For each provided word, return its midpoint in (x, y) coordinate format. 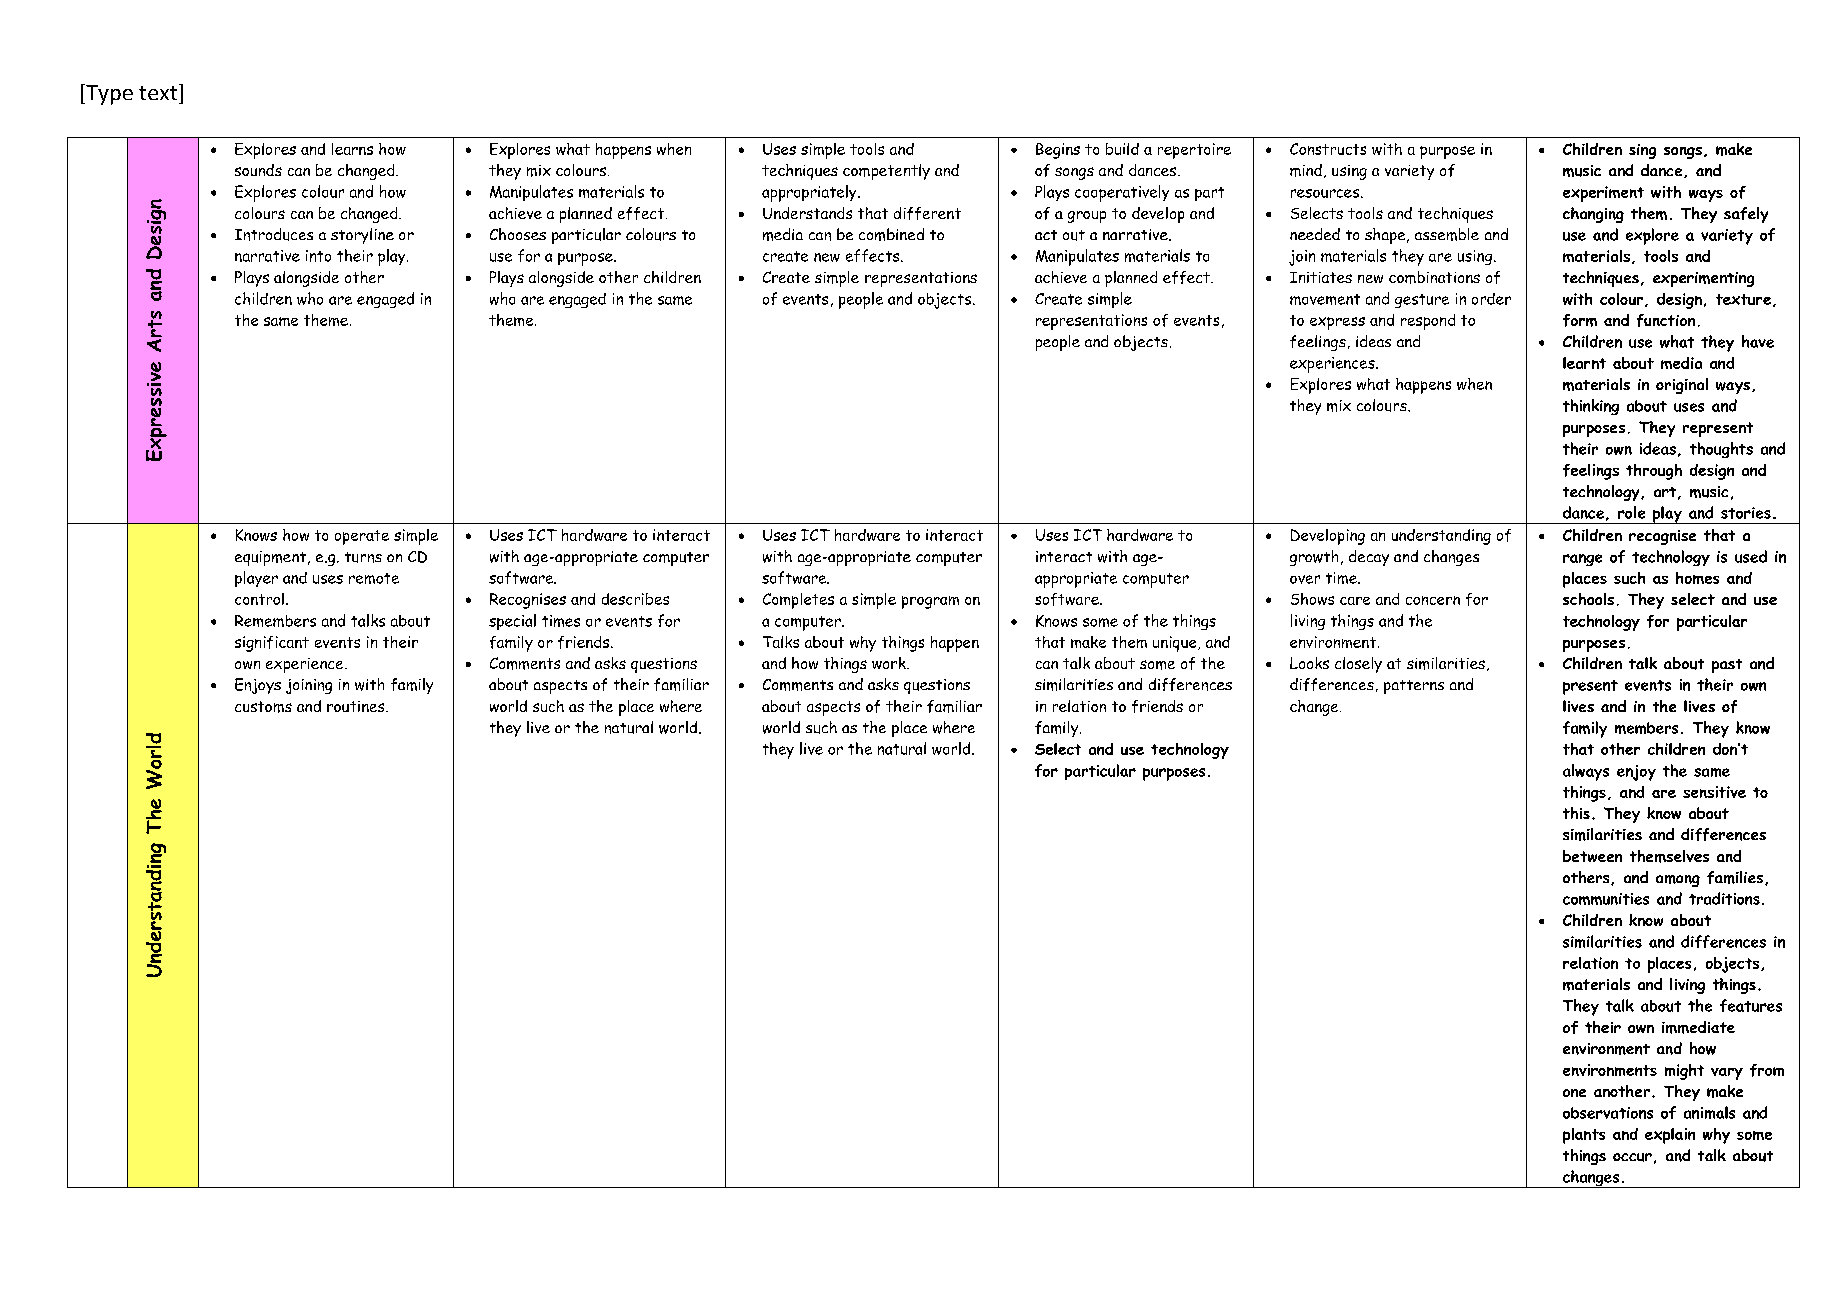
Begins (1058, 151)
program (930, 602)
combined (891, 234)
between (1592, 856)
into (318, 256)
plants (1584, 1136)
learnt (1584, 363)
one (1574, 1093)
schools (1588, 599)
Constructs (1328, 149)
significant (272, 644)
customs (263, 707)
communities (1606, 899)
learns (352, 149)
